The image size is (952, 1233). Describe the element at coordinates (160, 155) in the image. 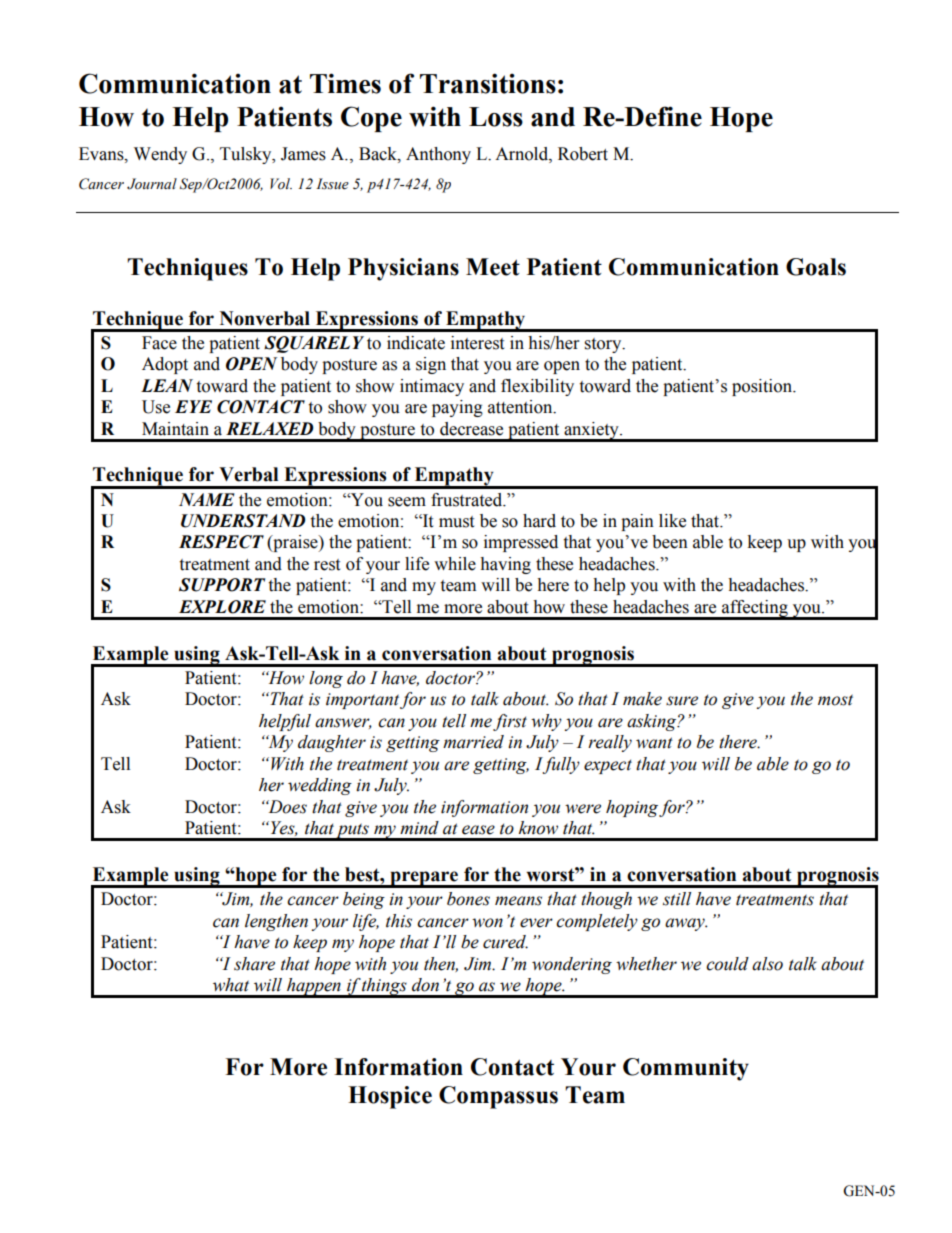

I see `Wendy` at that location.
